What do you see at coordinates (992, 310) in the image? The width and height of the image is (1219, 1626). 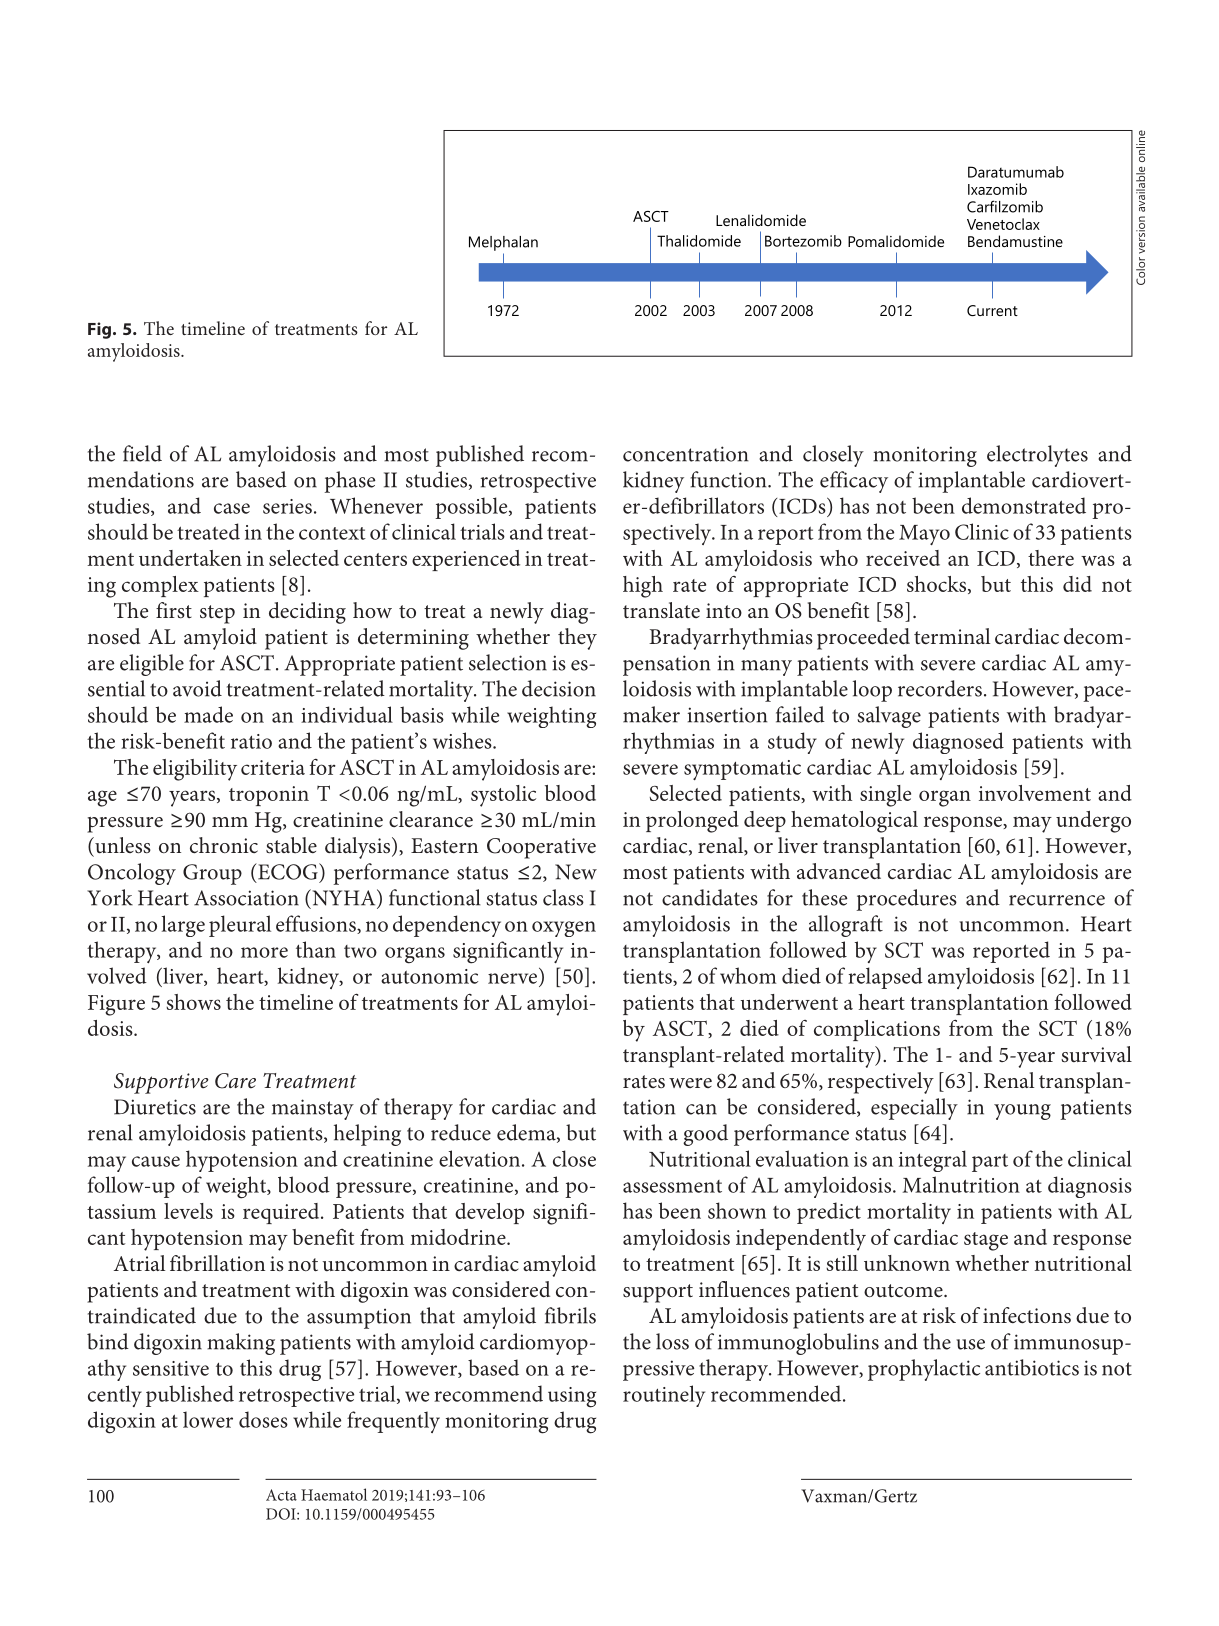 I see `Current` at bounding box center [992, 310].
